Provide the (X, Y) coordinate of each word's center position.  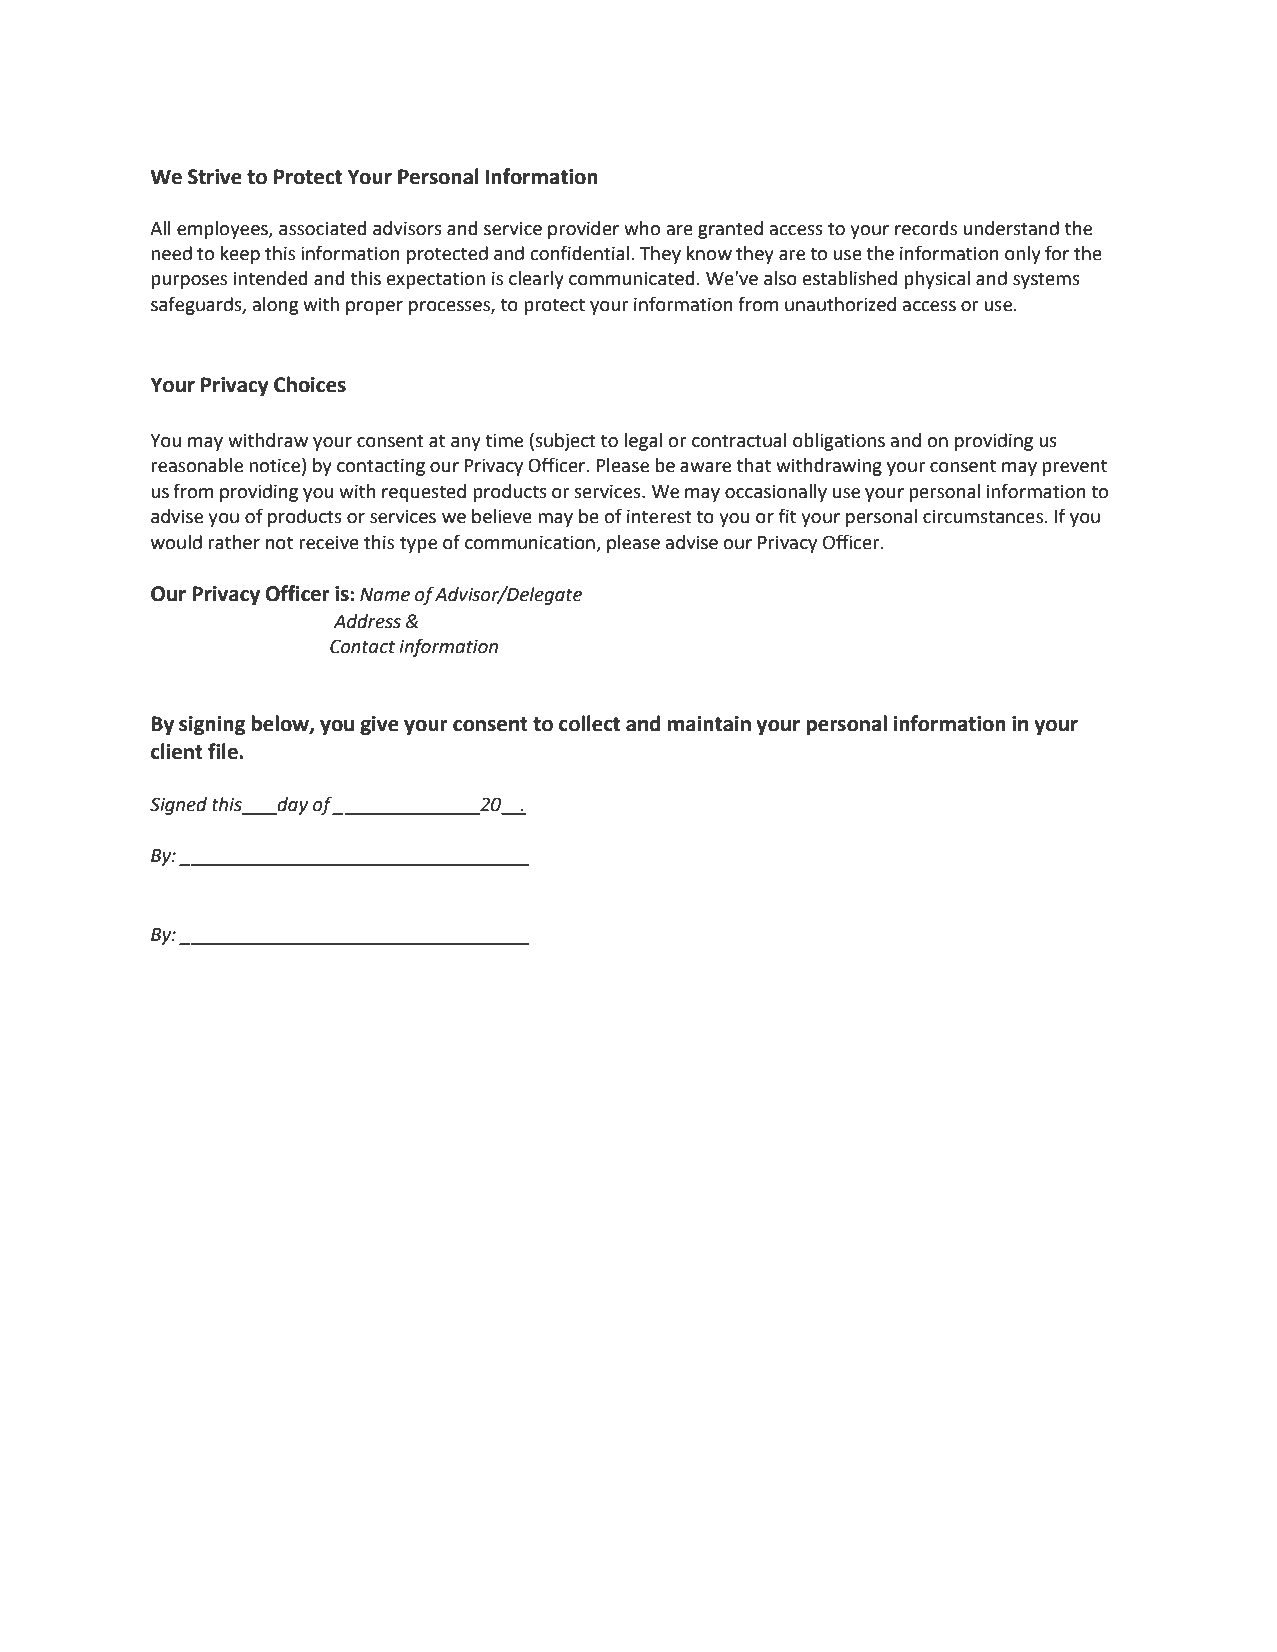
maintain (709, 724)
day (292, 806)
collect (589, 723)
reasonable (197, 465)
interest (659, 516)
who (642, 228)
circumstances (984, 516)
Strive (215, 177)
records (926, 228)
